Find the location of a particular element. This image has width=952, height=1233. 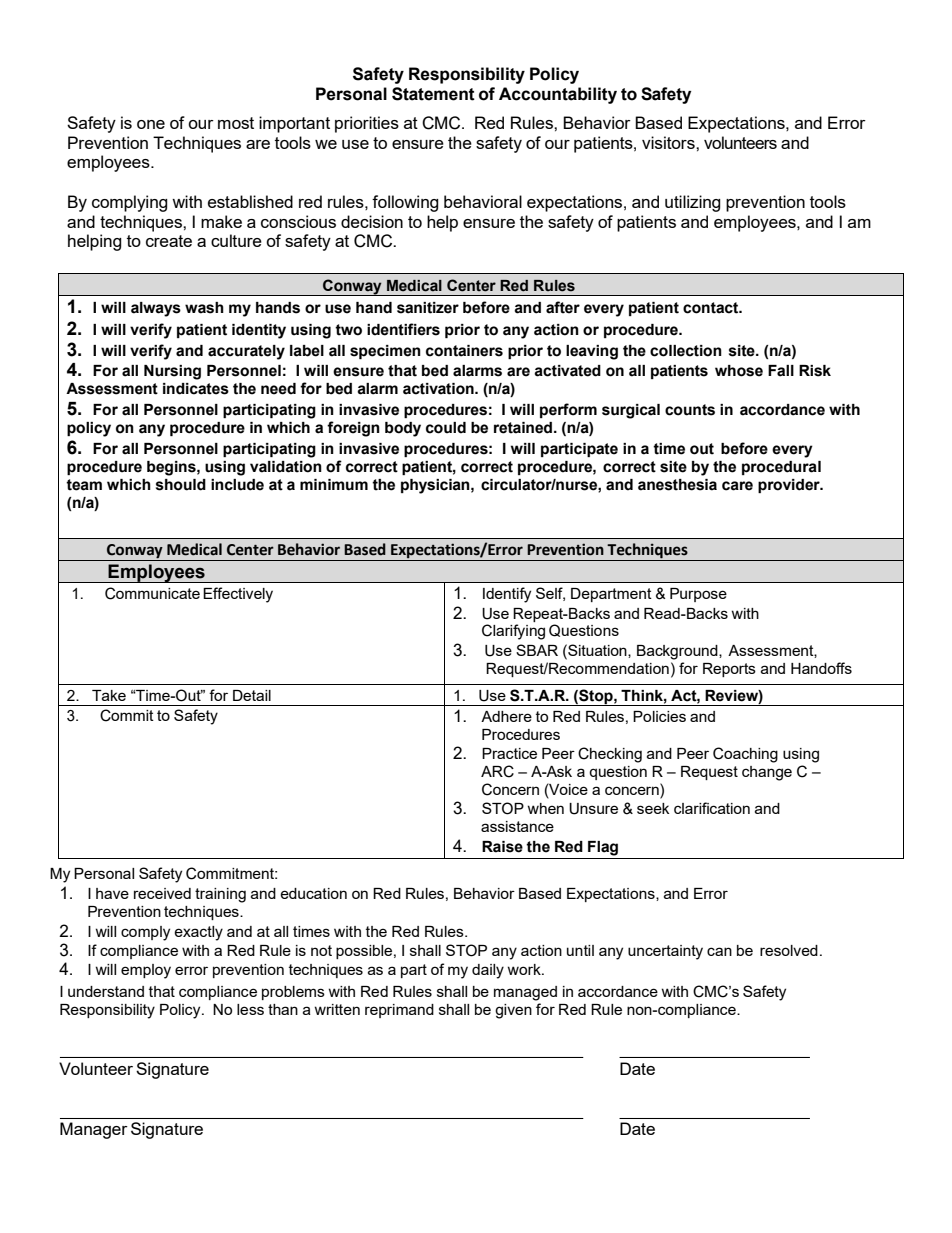

Manager is located at coordinates (94, 1130).
